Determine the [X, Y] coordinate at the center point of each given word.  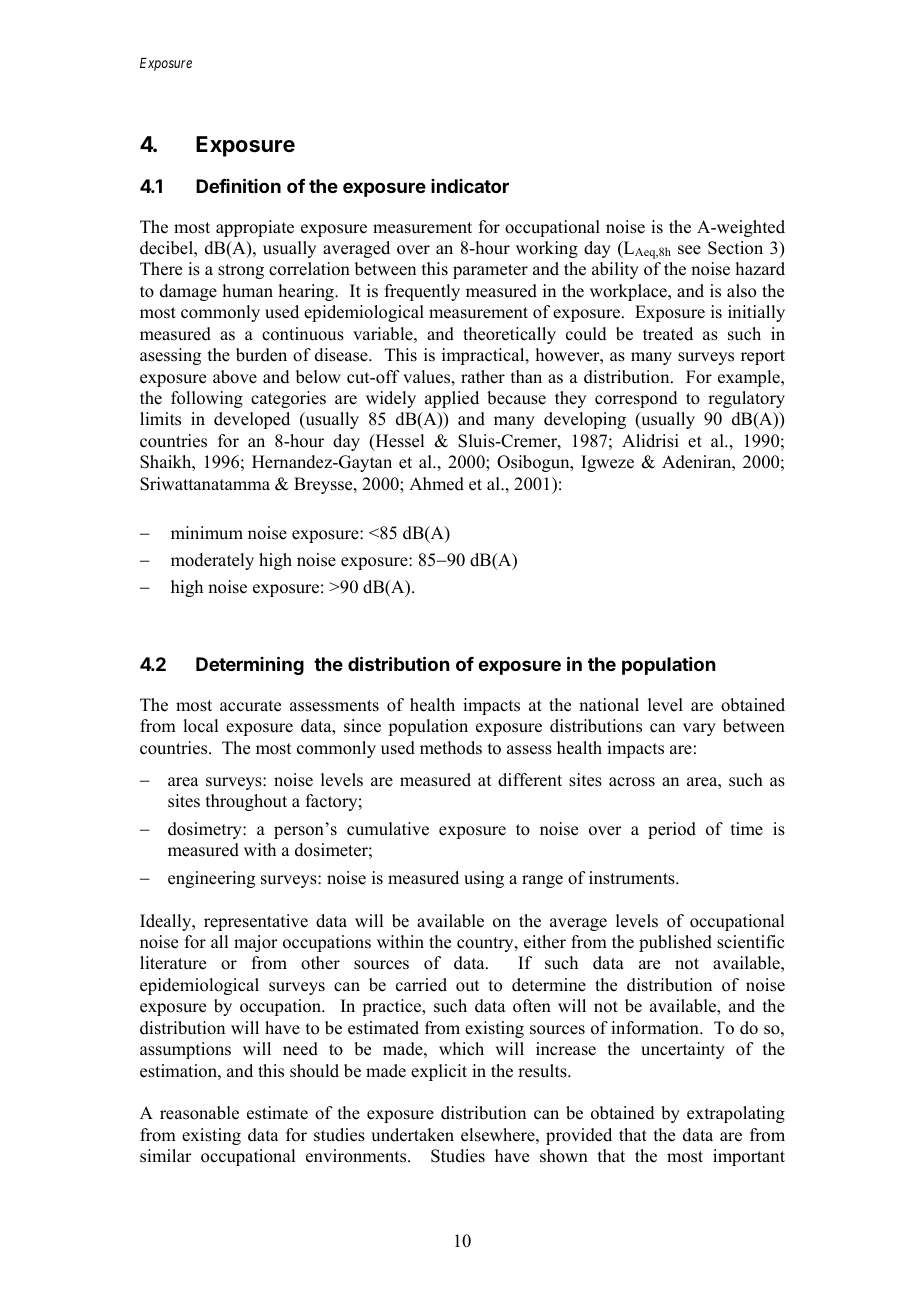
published [675, 943]
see [689, 250]
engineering [211, 879]
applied [452, 399]
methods [451, 748]
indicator [470, 186]
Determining [250, 665]
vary [699, 729]
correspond [636, 399]
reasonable [199, 1113]
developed [252, 420]
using [484, 879]
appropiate [255, 228]
